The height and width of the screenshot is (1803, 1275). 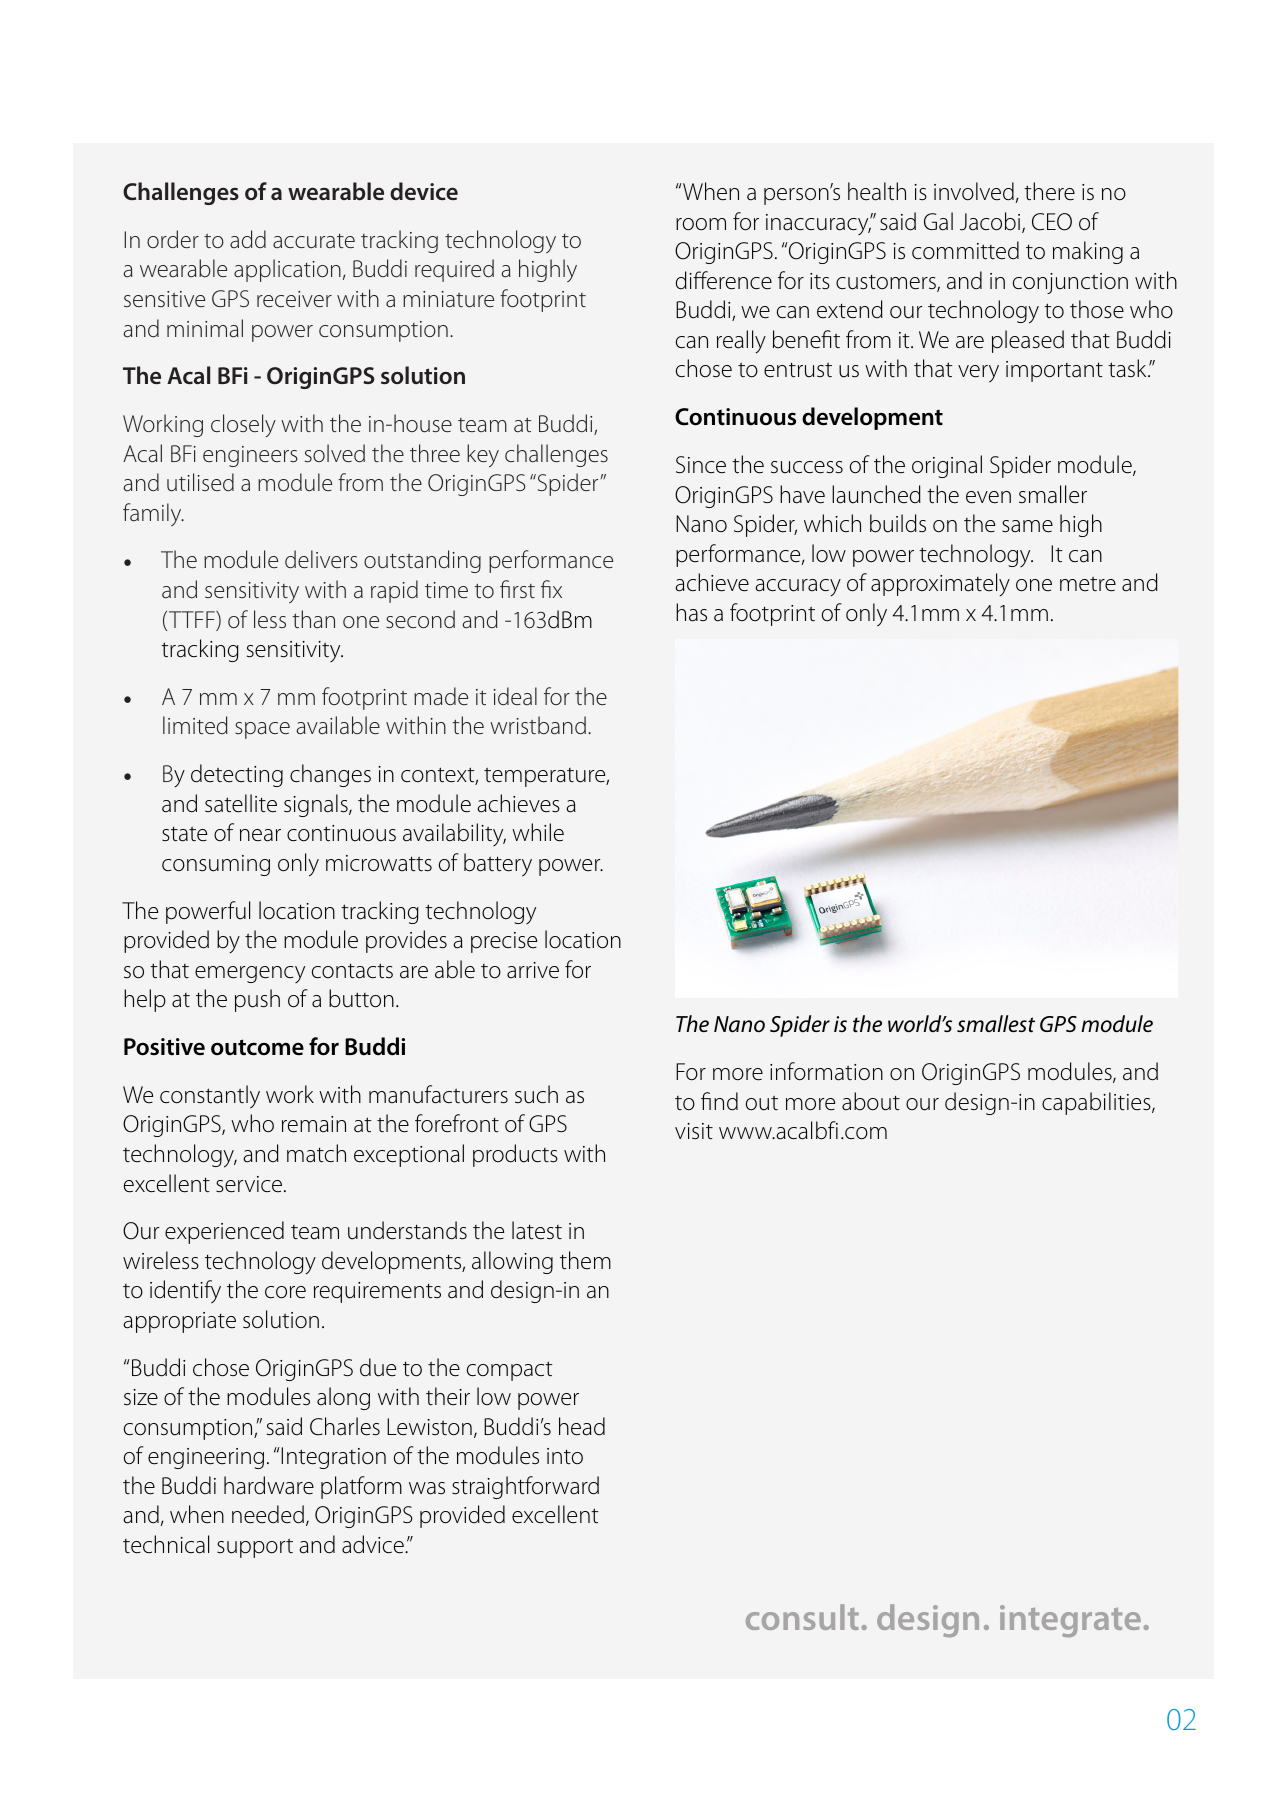 I want to click on Jacobi, so click(x=991, y=222).
